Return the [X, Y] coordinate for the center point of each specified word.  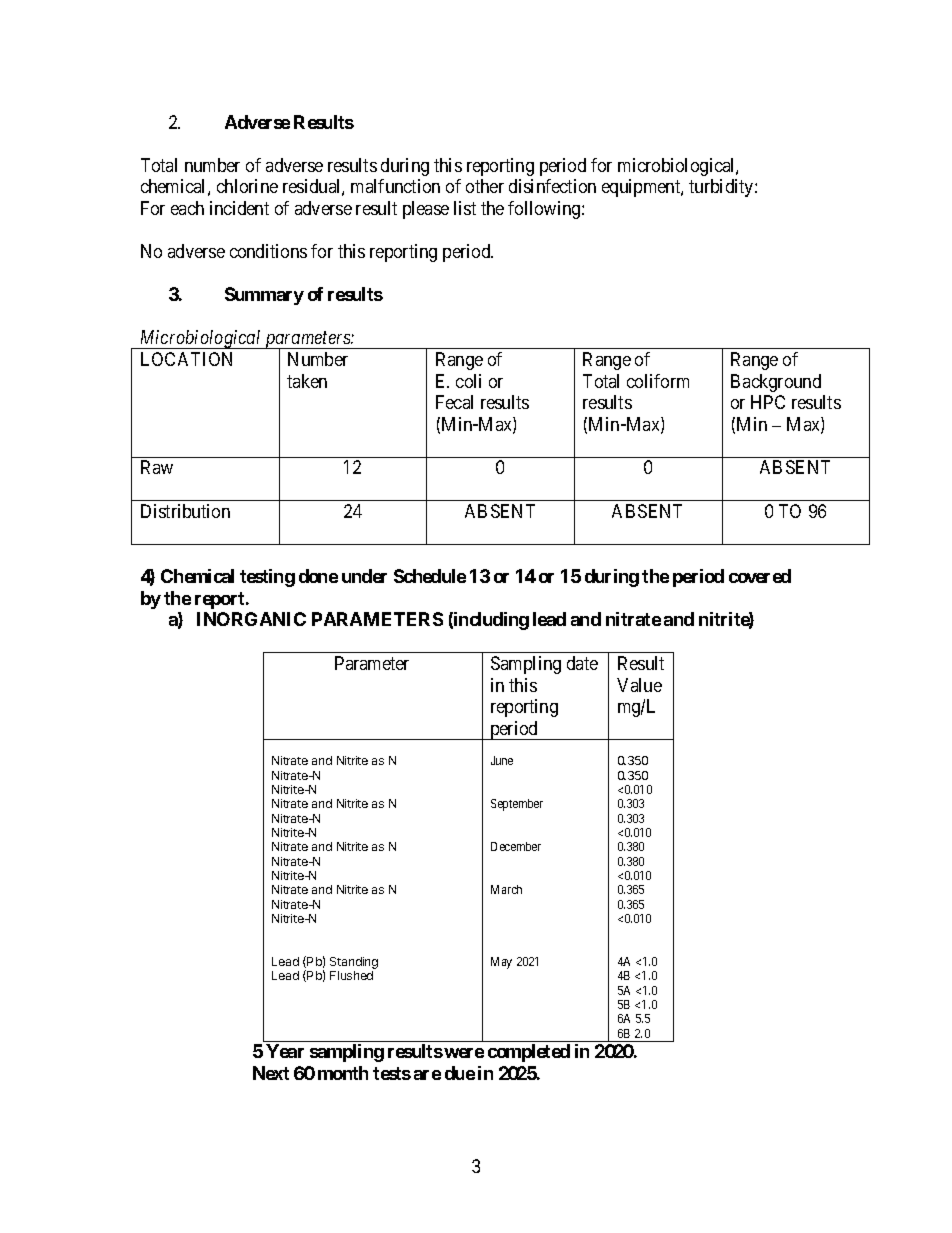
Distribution [185, 511]
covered [760, 576]
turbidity [722, 188]
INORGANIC [251, 619]
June [502, 760]
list [465, 208]
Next [271, 1073]
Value [639, 685]
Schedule [430, 576]
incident [239, 208]
